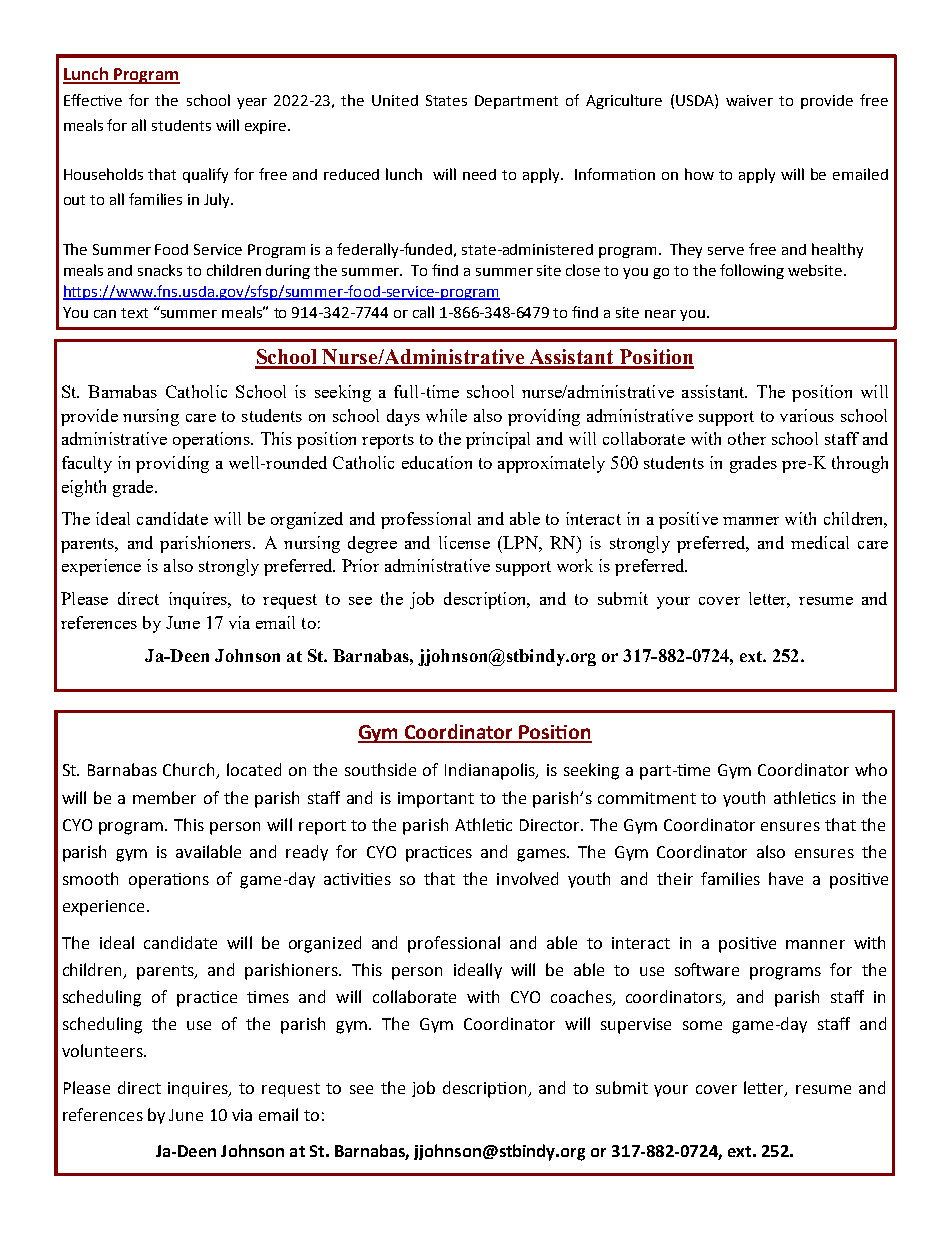 The width and height of the screenshot is (952, 1233). What do you see at coordinates (436, 800) in the screenshot?
I see `important` at bounding box center [436, 800].
